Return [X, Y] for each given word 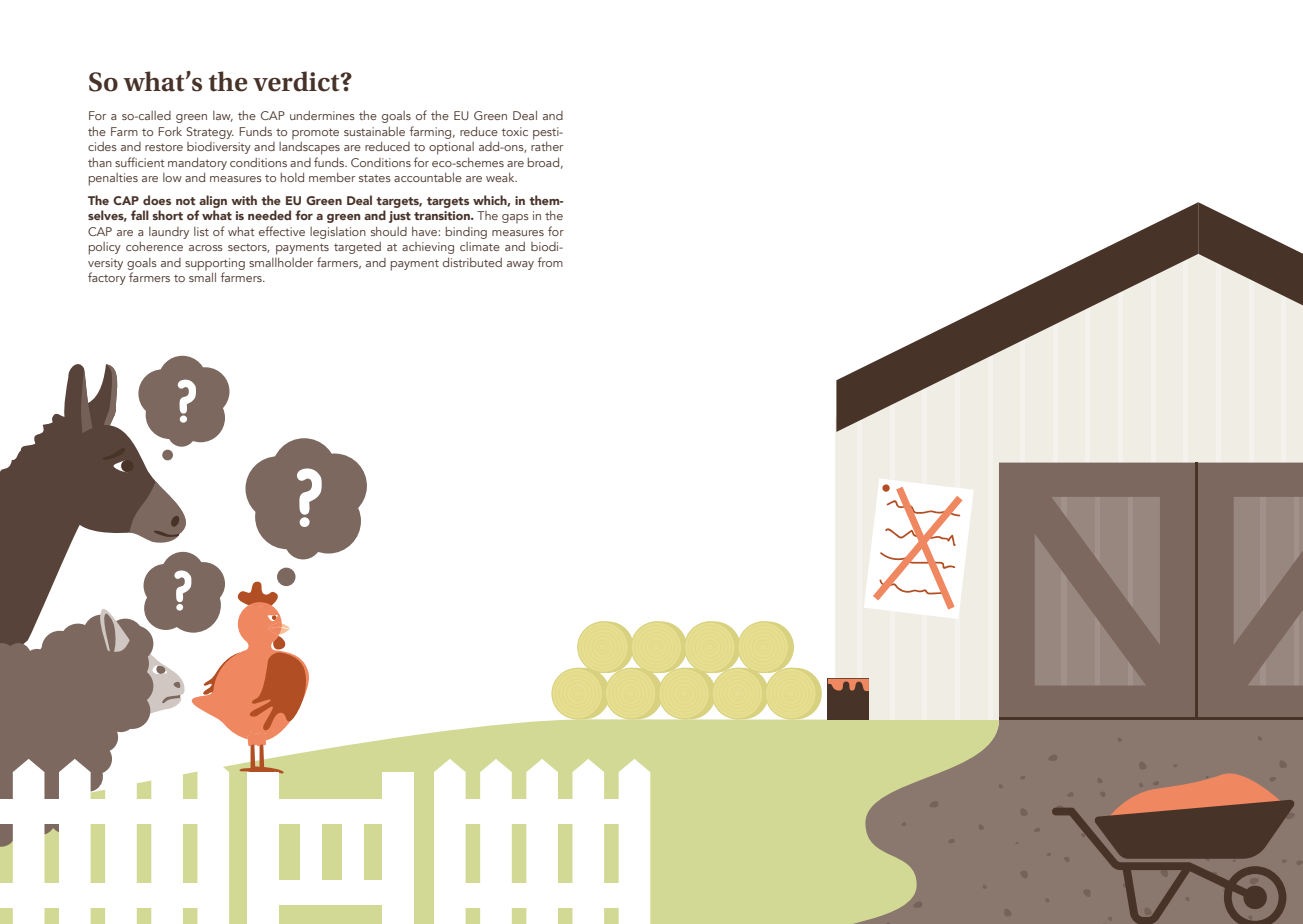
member [332, 177]
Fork [170, 131]
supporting [215, 265]
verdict [297, 81]
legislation [338, 233]
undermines [322, 115]
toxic [515, 131]
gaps [515, 219]
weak [501, 177]
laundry [169, 233]
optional [451, 148]
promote [315, 134]
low [172, 177]
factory [107, 278]
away [520, 265]
